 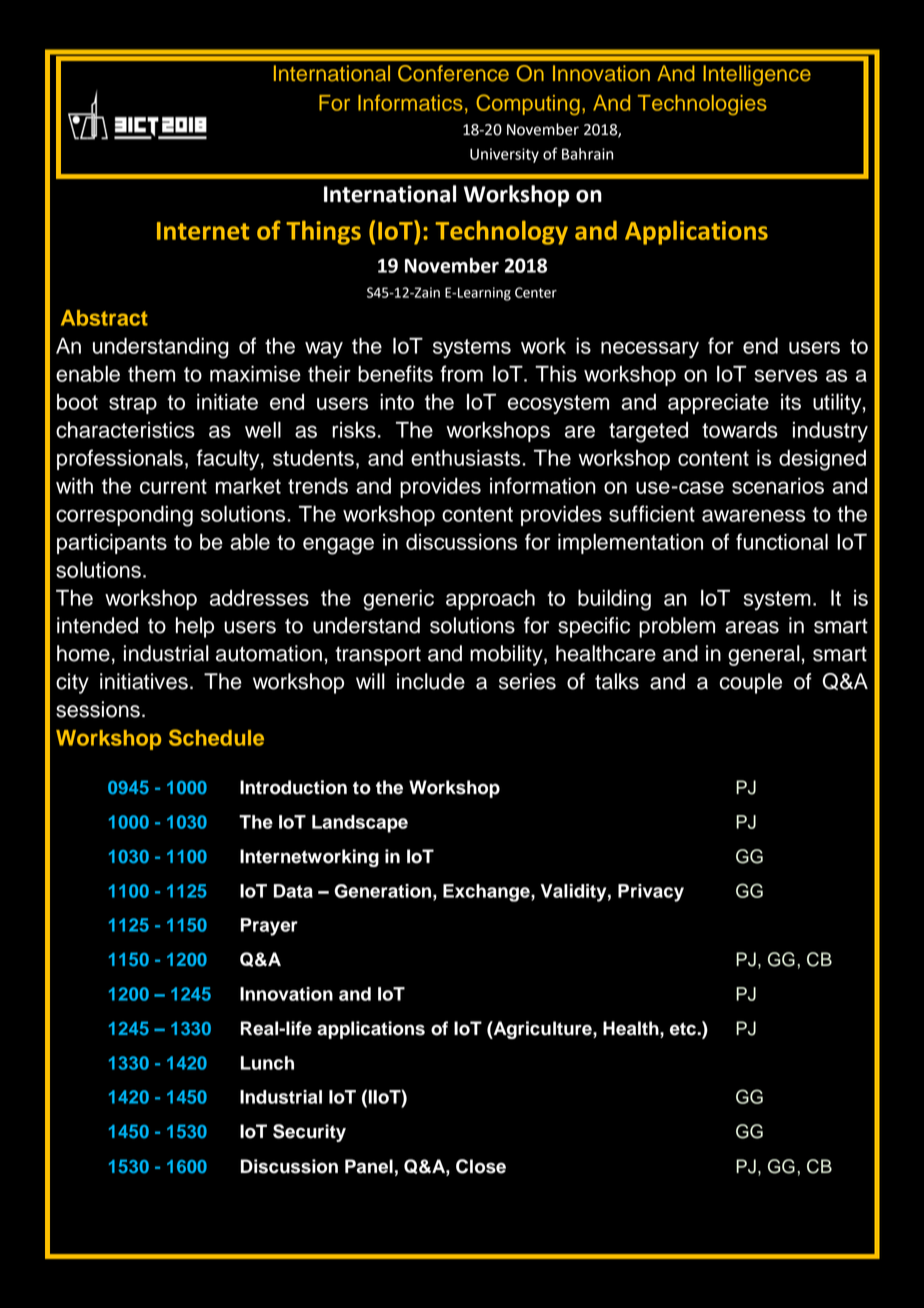 I want to click on Things, so click(x=323, y=232).
